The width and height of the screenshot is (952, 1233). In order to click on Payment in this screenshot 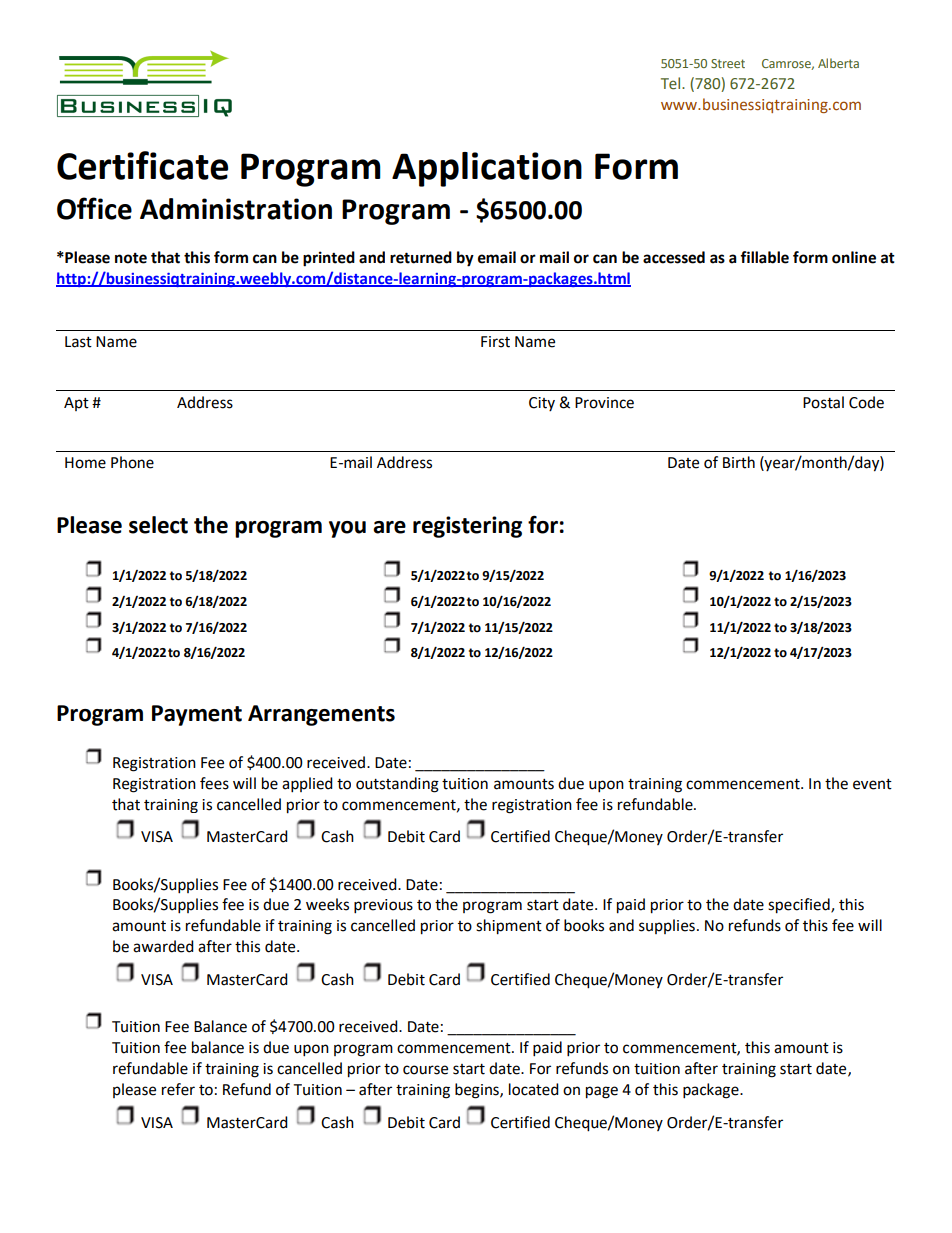, I will do `click(197, 715)`.
